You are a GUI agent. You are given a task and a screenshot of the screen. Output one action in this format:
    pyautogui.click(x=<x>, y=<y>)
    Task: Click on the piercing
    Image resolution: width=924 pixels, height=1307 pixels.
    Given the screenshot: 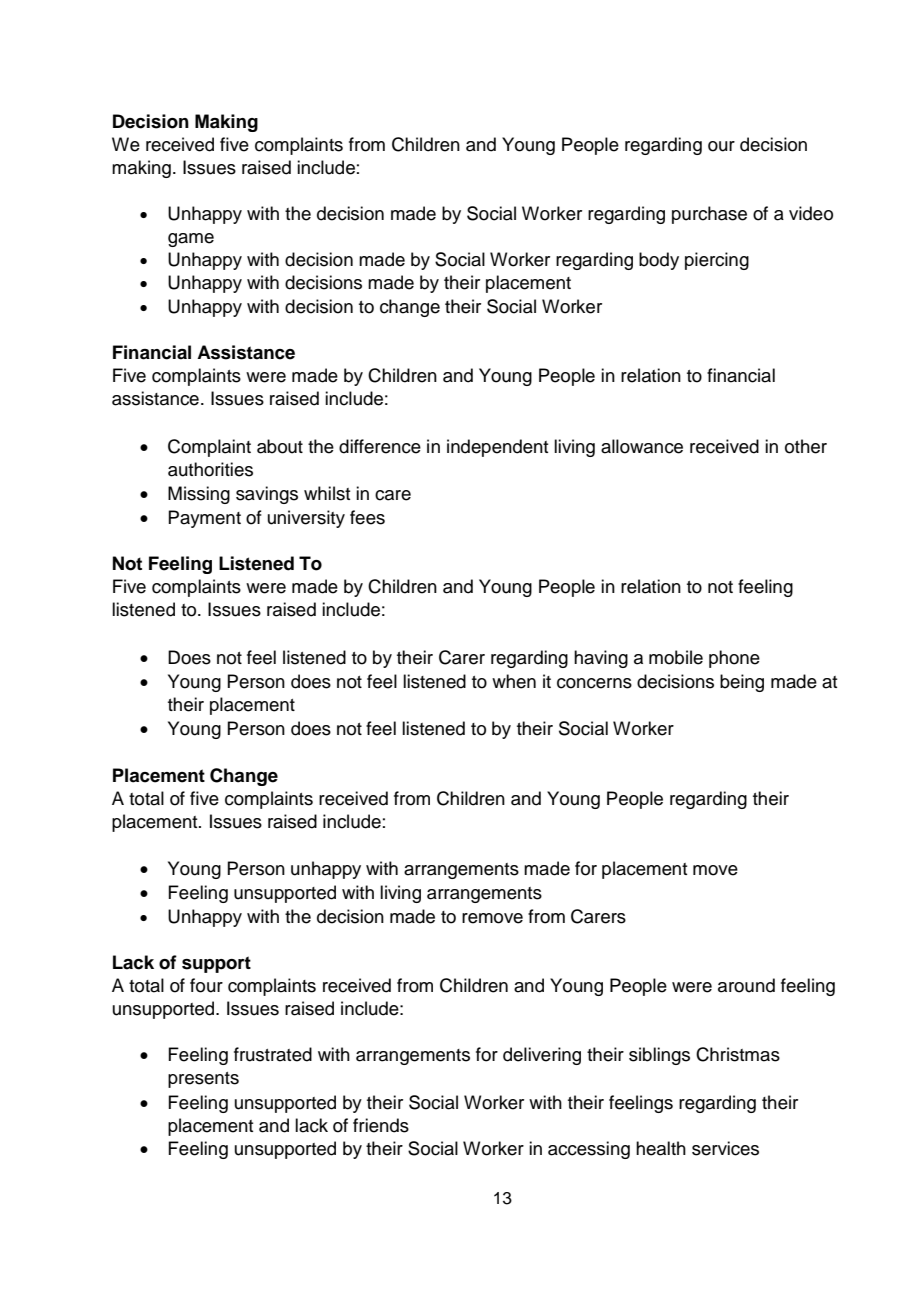 What is the action you would take?
    pyautogui.click(x=717, y=261)
